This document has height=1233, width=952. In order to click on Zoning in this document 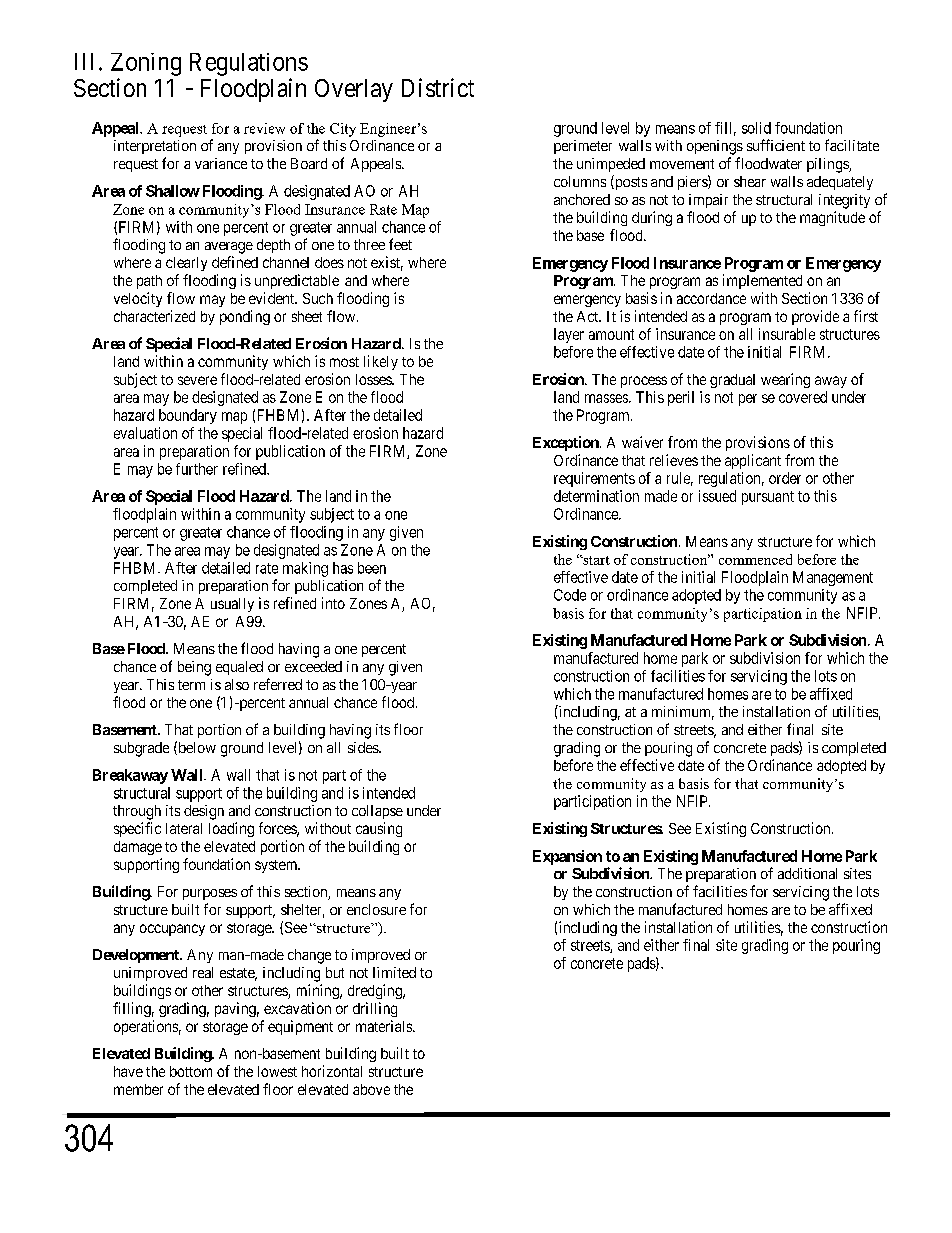, I will do `click(146, 64)`.
